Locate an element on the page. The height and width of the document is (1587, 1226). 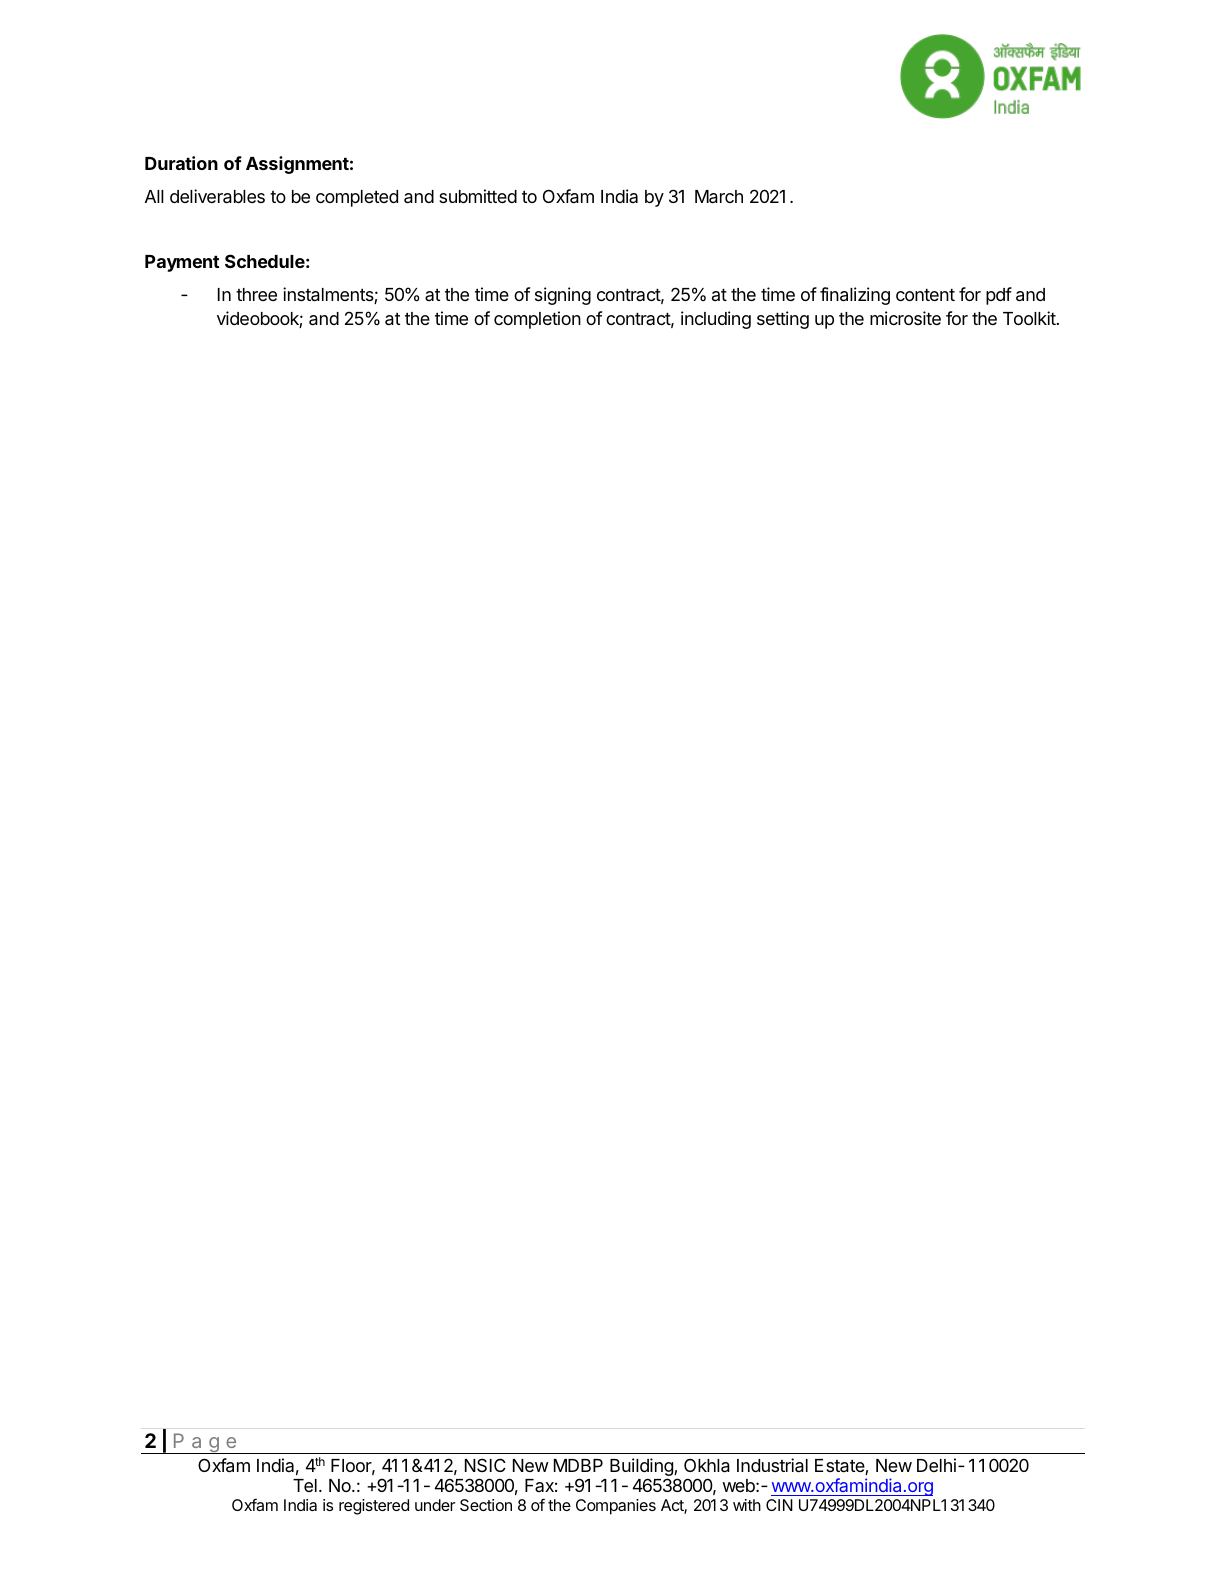
submitted is located at coordinates (478, 196).
